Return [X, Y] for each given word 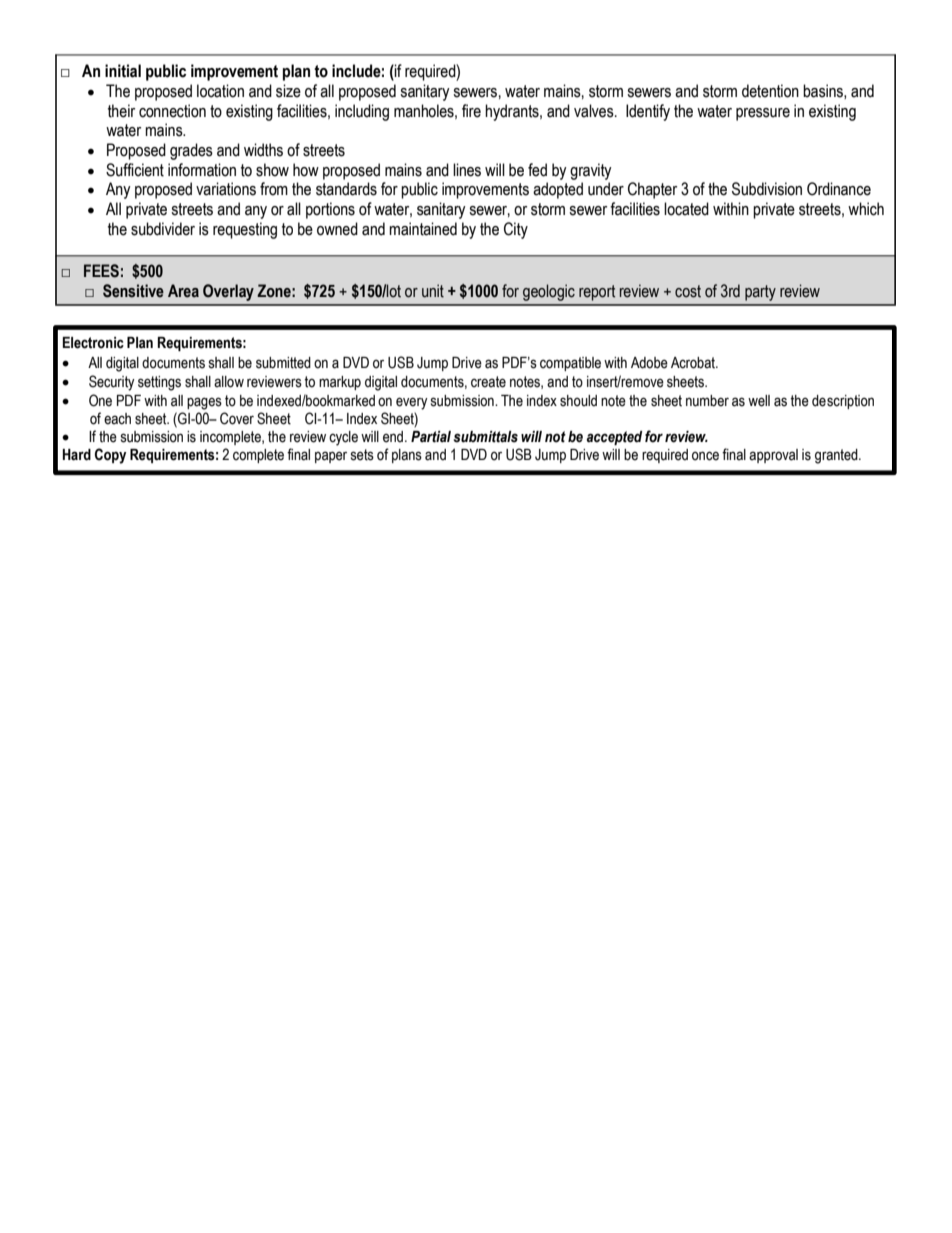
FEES [101, 271]
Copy [110, 456]
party [760, 293]
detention [770, 91]
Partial [431, 437]
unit [433, 291]
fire [471, 111]
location [220, 91]
